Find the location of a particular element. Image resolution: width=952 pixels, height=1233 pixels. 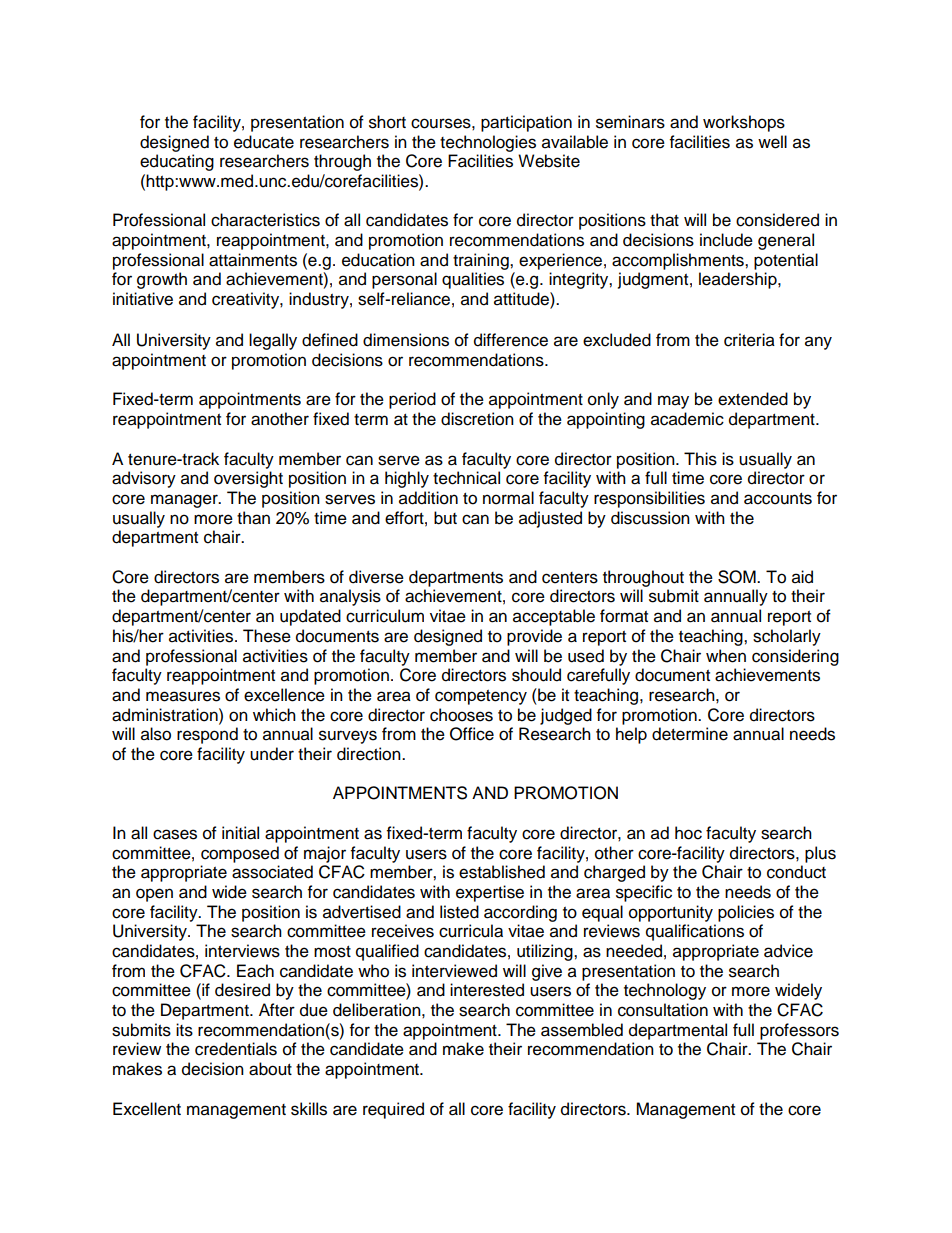

provide is located at coordinates (534, 637).
